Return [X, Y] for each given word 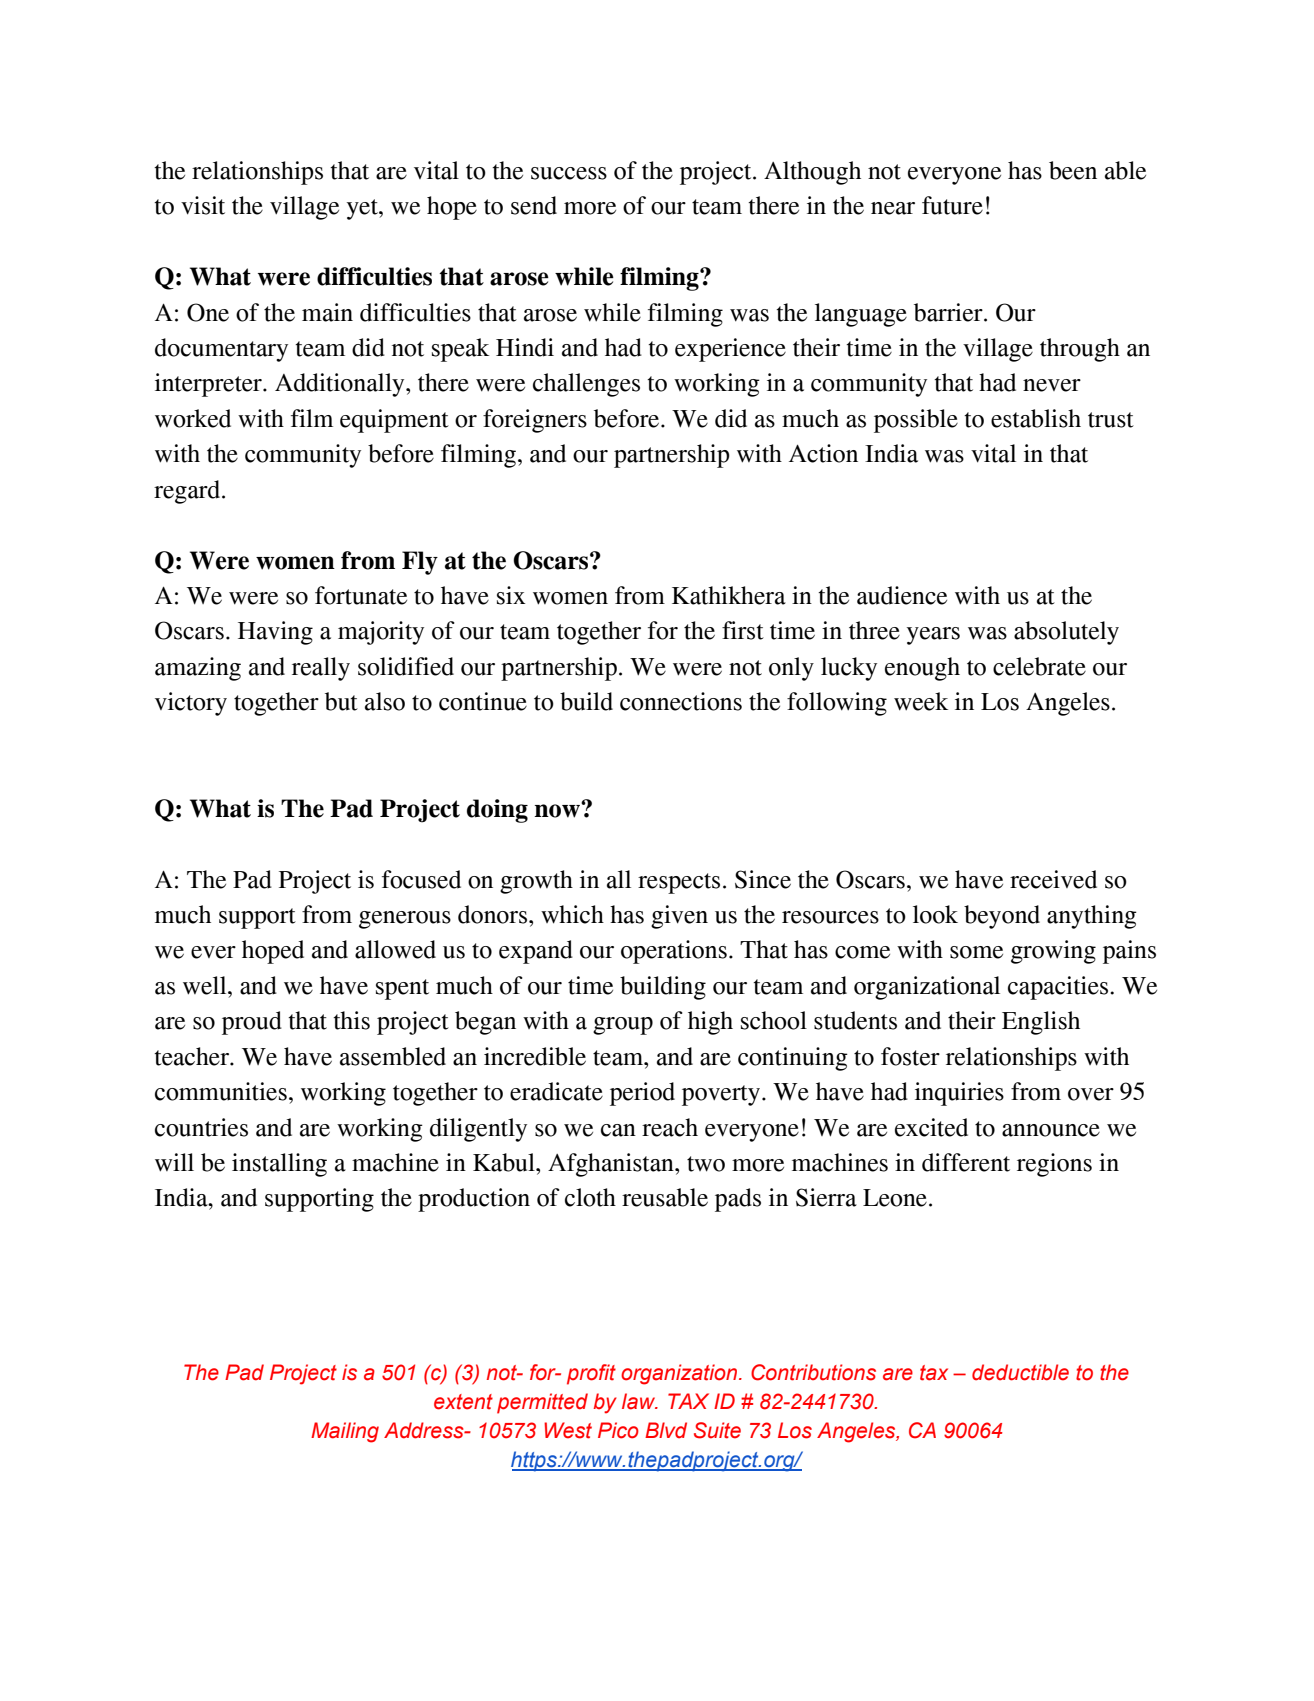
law [640, 1401]
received [1053, 879]
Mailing [345, 1432]
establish [1036, 418]
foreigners [535, 421]
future [952, 205]
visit [203, 205]
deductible [1020, 1372]
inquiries [959, 1094]
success [569, 173]
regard [188, 492]
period [642, 1094]
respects [679, 883]
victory [191, 704]
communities [221, 1091]
